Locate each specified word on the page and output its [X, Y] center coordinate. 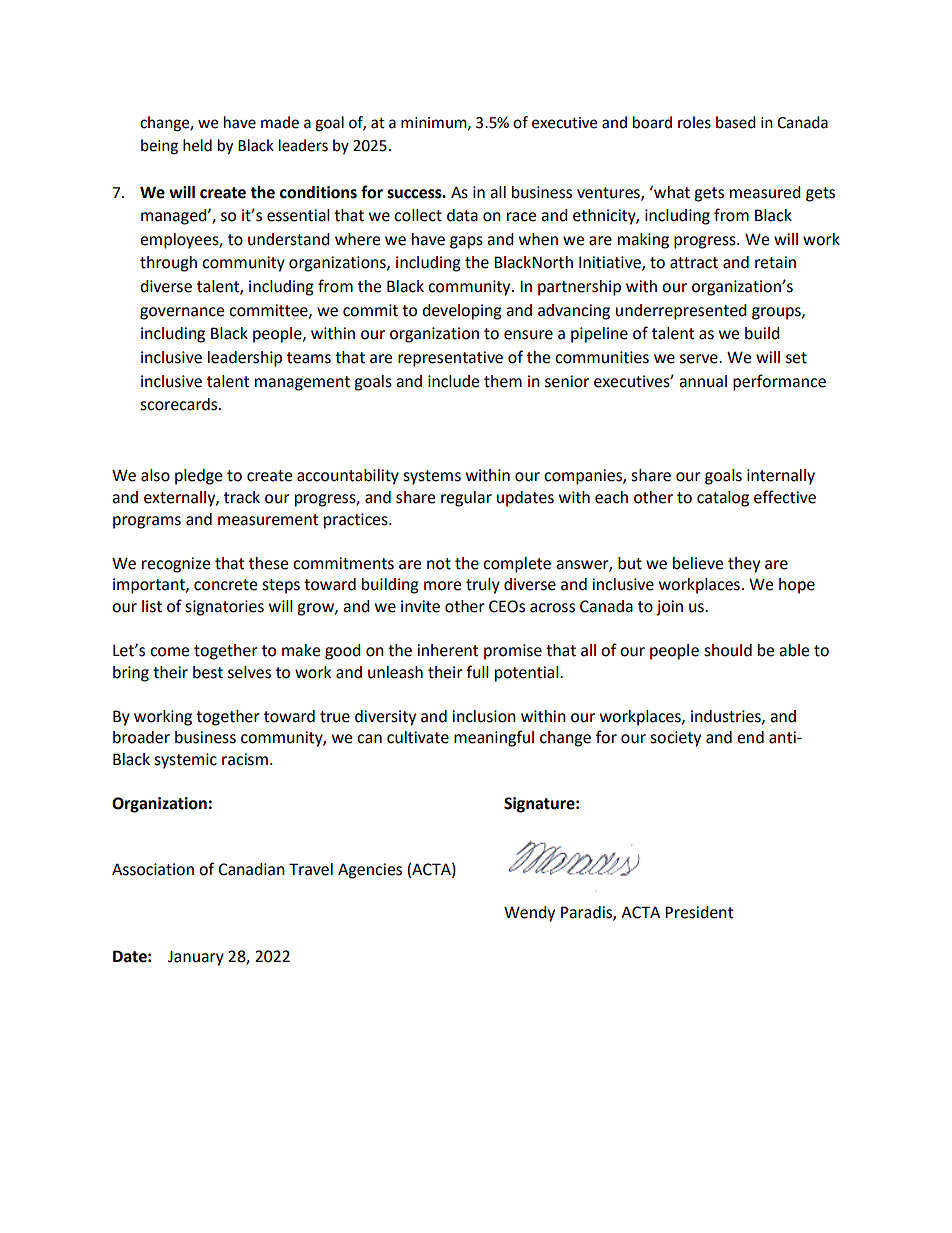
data [462, 215]
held [197, 145]
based [736, 122]
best [208, 672]
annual [703, 381]
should [728, 650]
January [196, 958]
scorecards [180, 404]
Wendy [529, 914]
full [477, 672]
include [453, 381]
